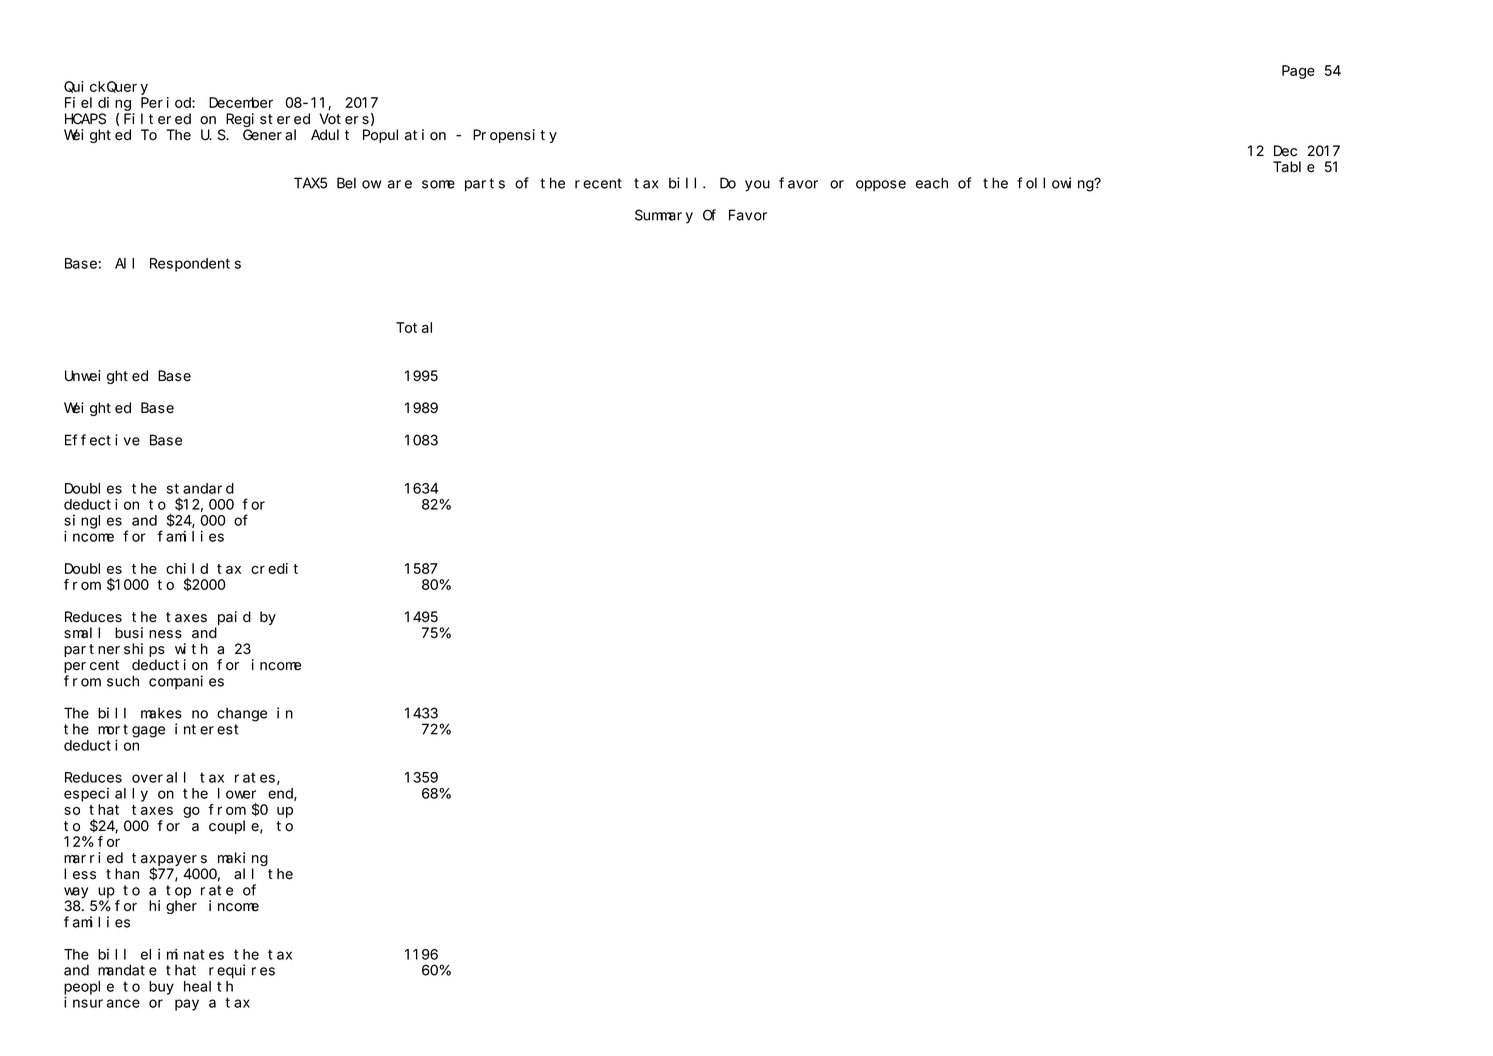 The image size is (1493, 1056). Describe the element at coordinates (208, 986) in the screenshot. I see `health` at that location.
